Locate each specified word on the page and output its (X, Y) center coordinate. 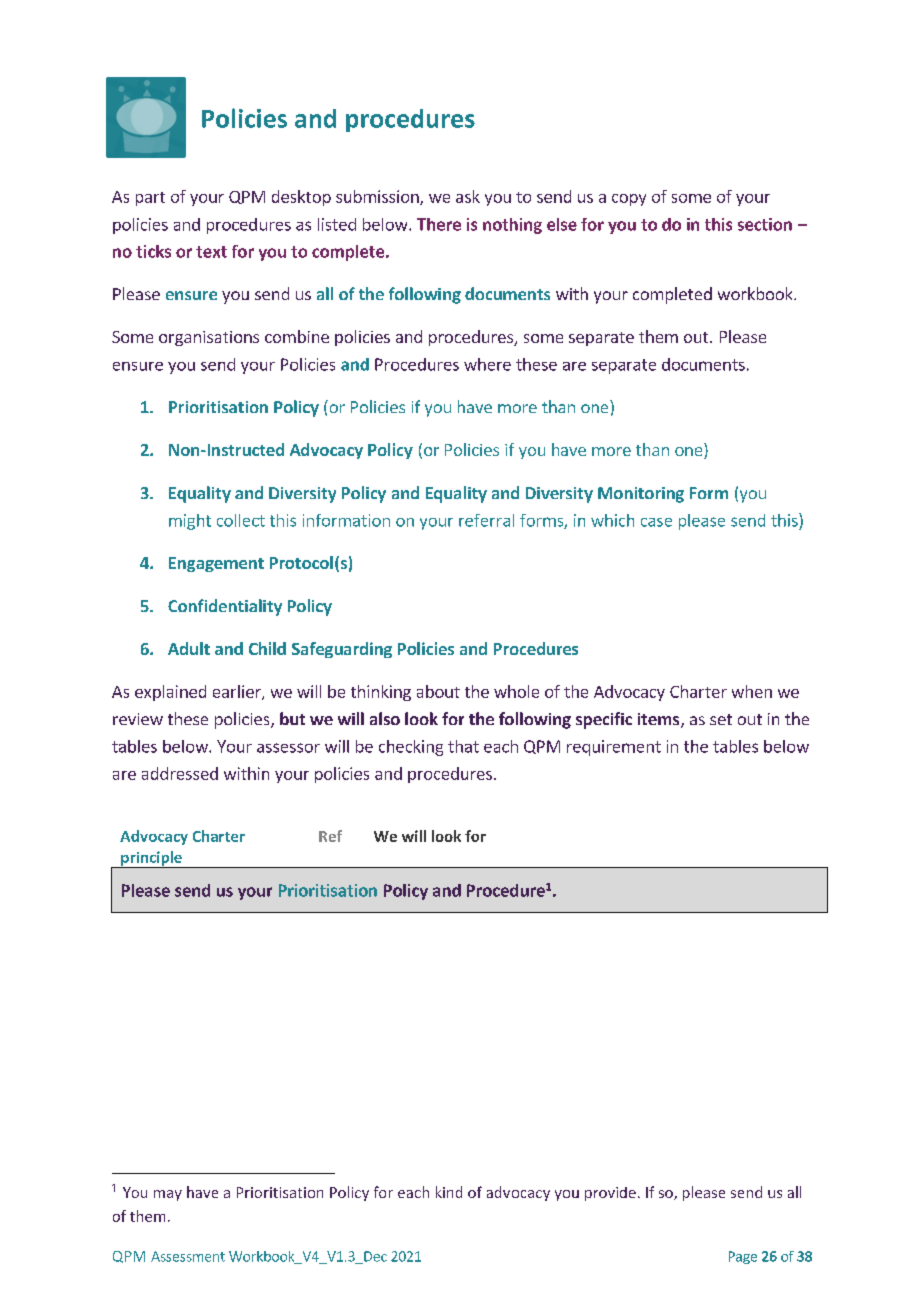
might (190, 522)
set (721, 719)
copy (629, 200)
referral (486, 520)
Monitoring (641, 495)
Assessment (188, 1256)
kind (449, 1192)
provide (610, 1194)
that (463, 746)
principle (151, 859)
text (211, 252)
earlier (238, 692)
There (439, 224)
